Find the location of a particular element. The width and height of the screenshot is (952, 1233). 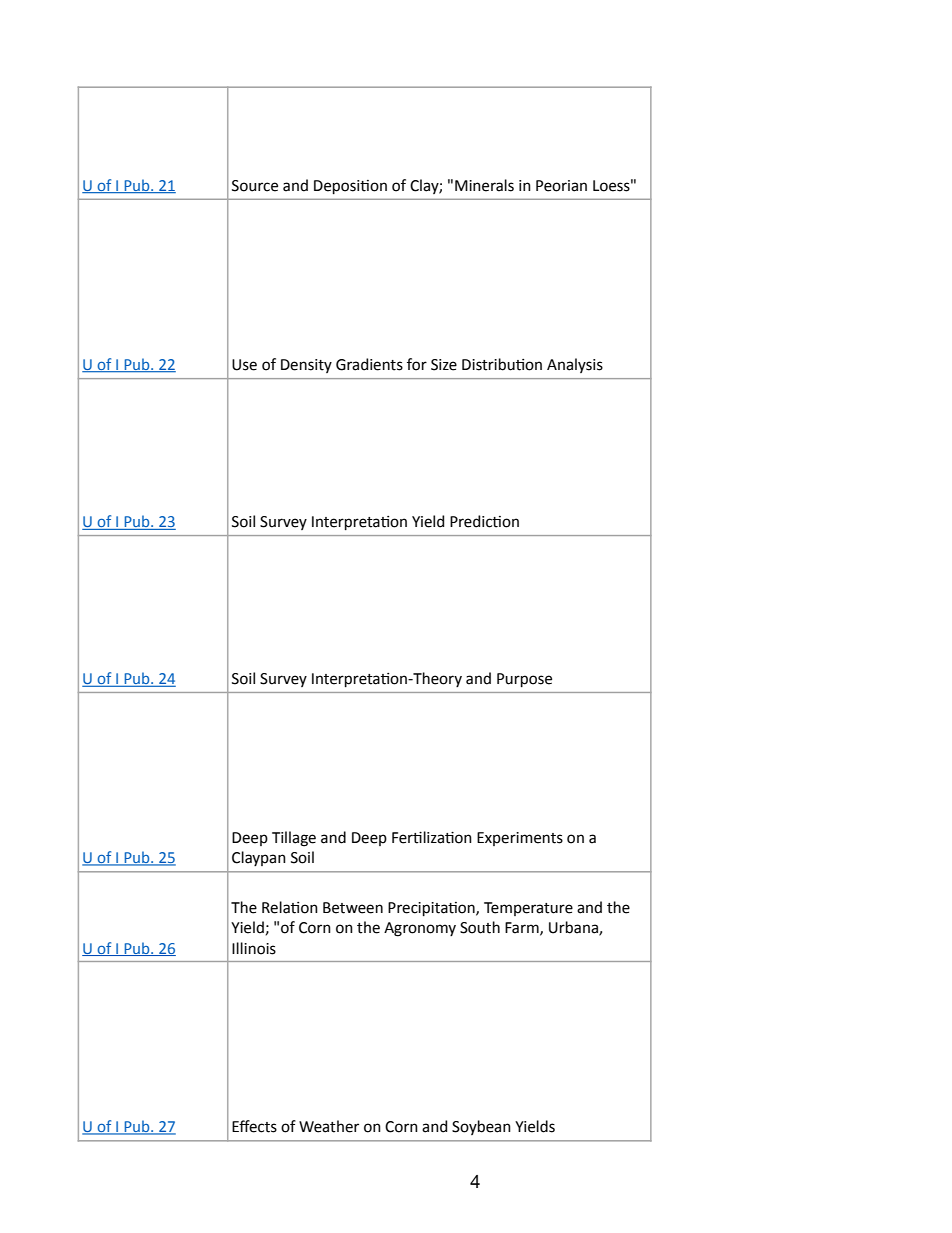

Analysis is located at coordinates (575, 365).
